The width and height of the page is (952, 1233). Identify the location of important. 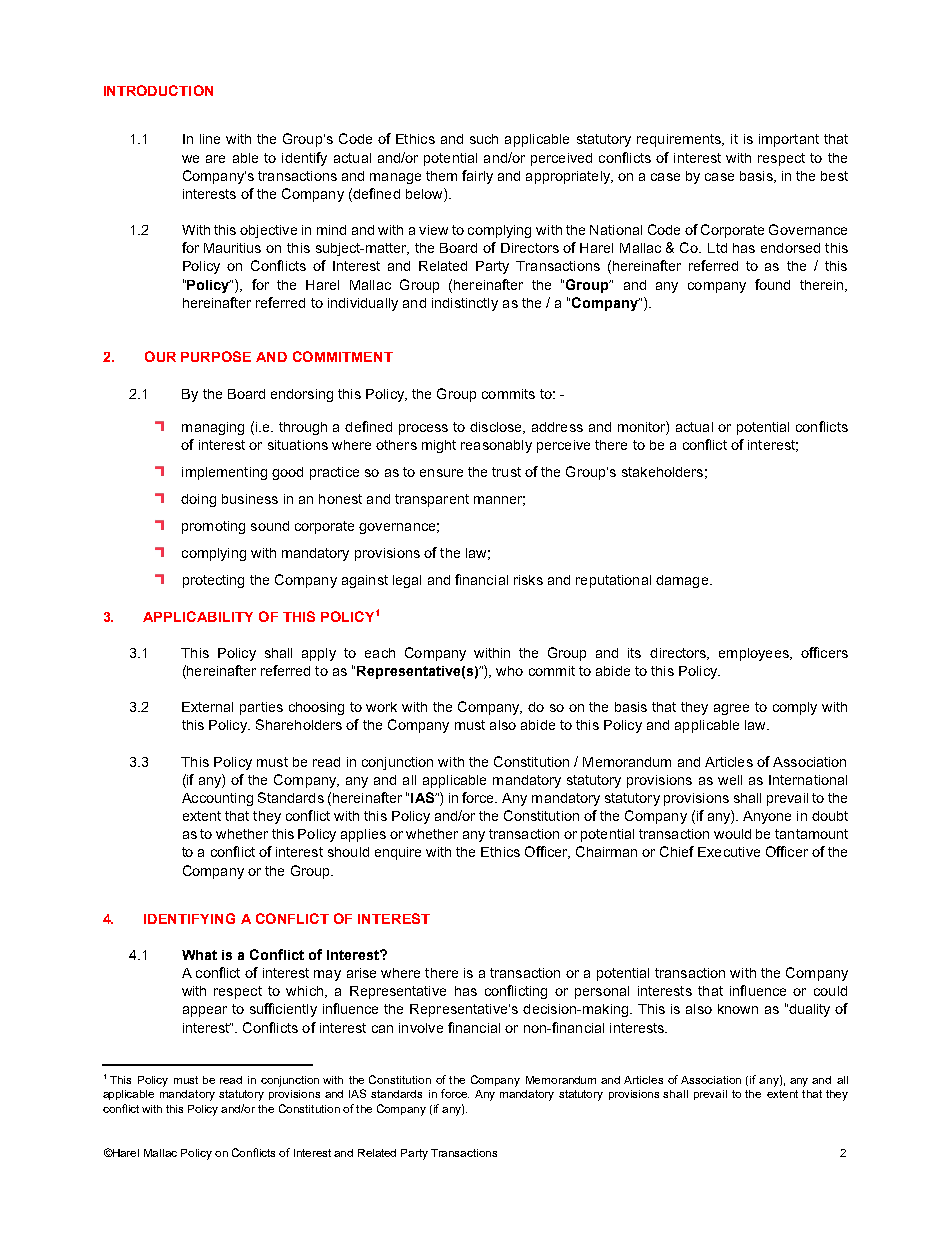
(789, 140).
